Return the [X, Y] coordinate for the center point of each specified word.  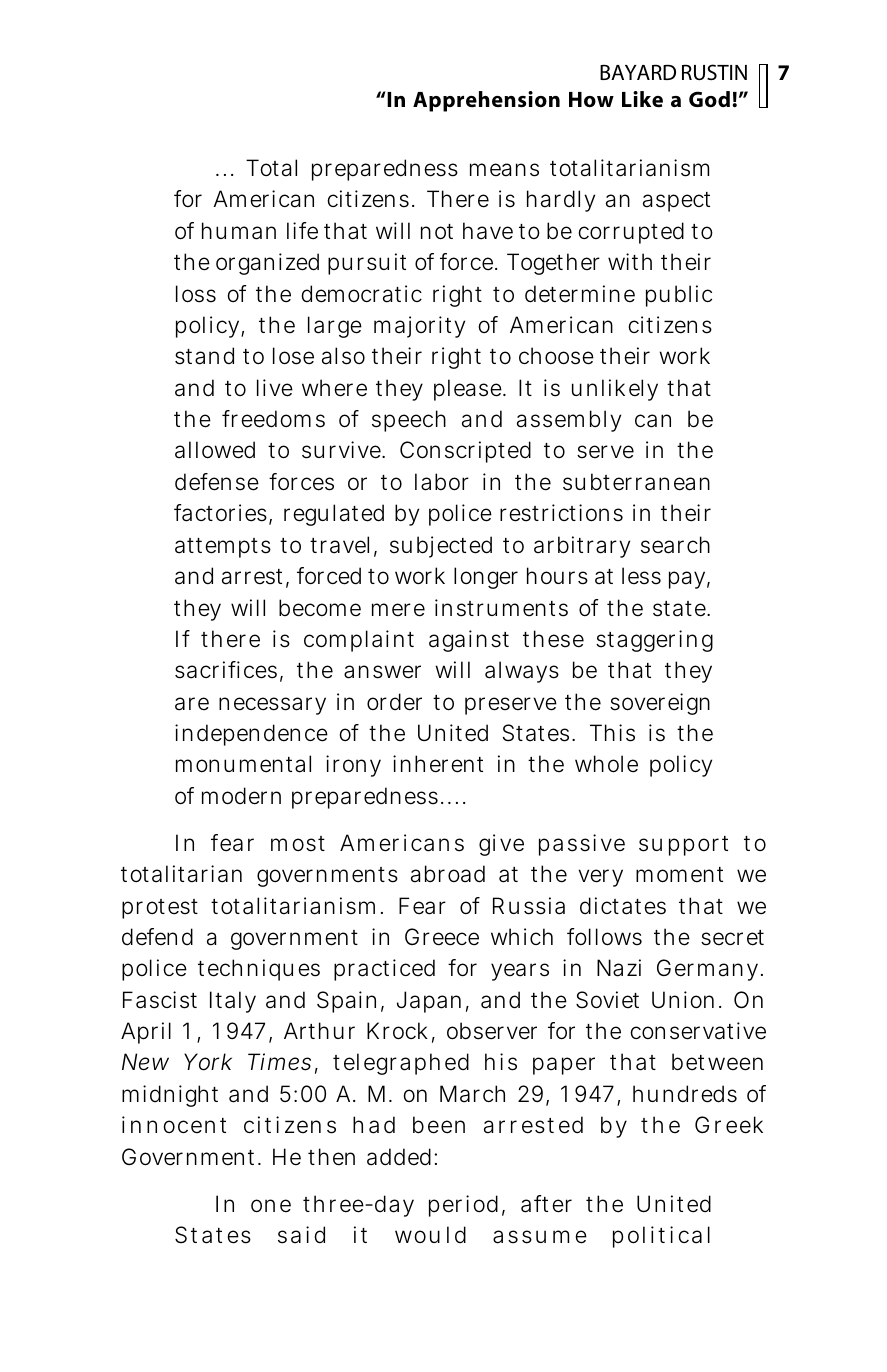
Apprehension [486, 101]
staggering [654, 641]
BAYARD [638, 72]
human [239, 231]
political [661, 1237]
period [463, 1206]
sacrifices [226, 670]
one [271, 1206]
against [469, 641]
